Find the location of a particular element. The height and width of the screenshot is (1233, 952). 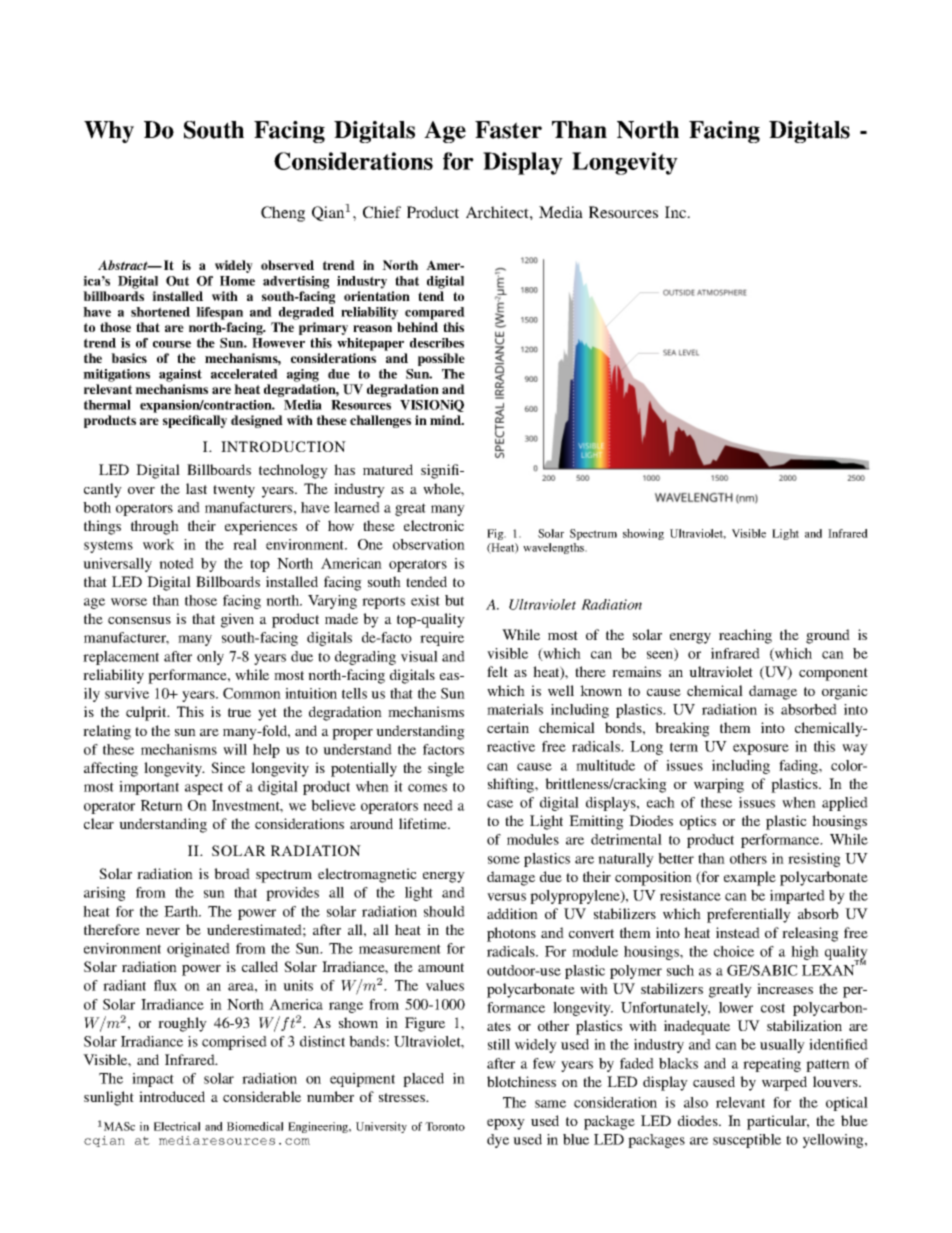

Faster is located at coordinates (508, 130).
